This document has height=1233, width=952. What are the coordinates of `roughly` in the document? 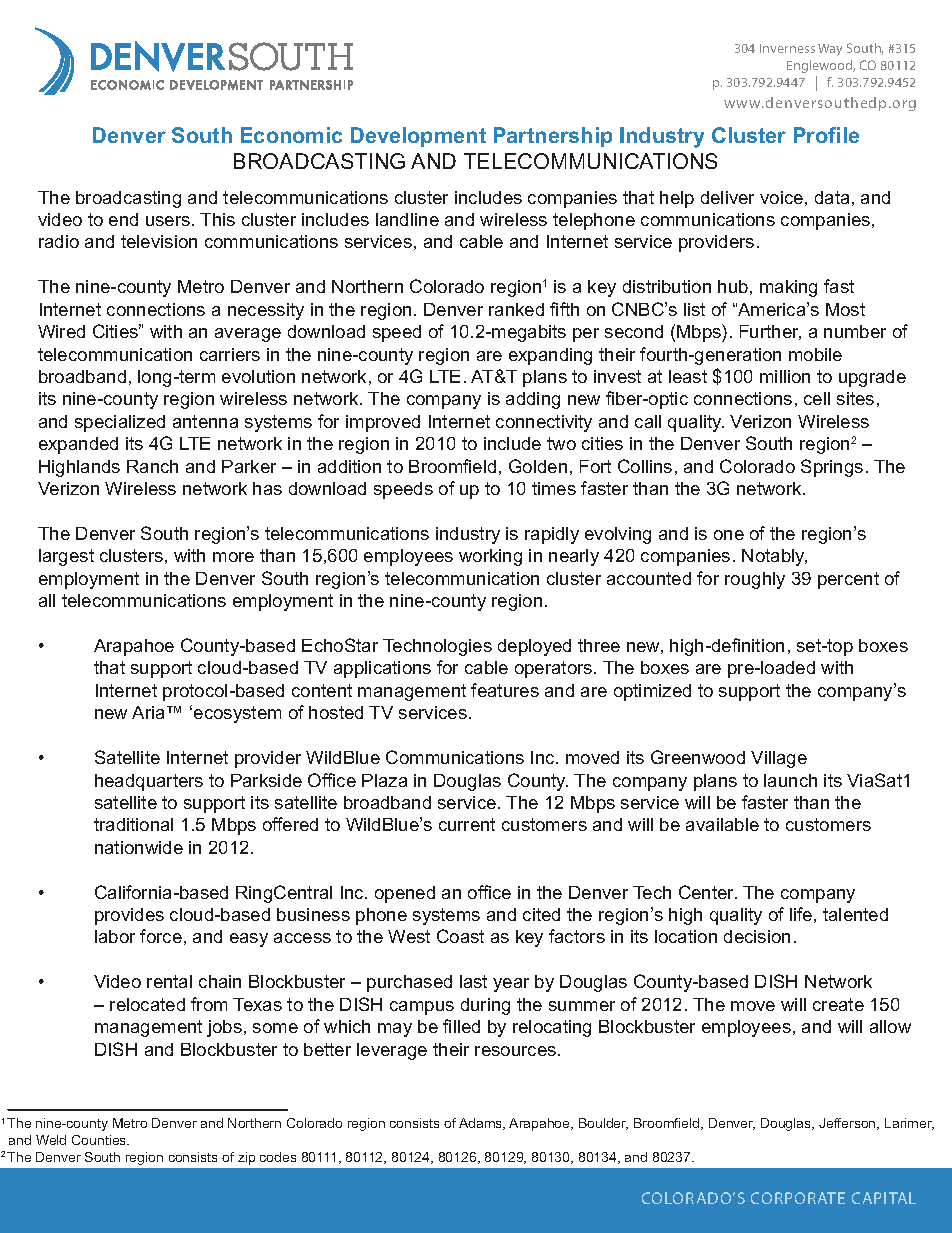 It's located at (755, 580).
